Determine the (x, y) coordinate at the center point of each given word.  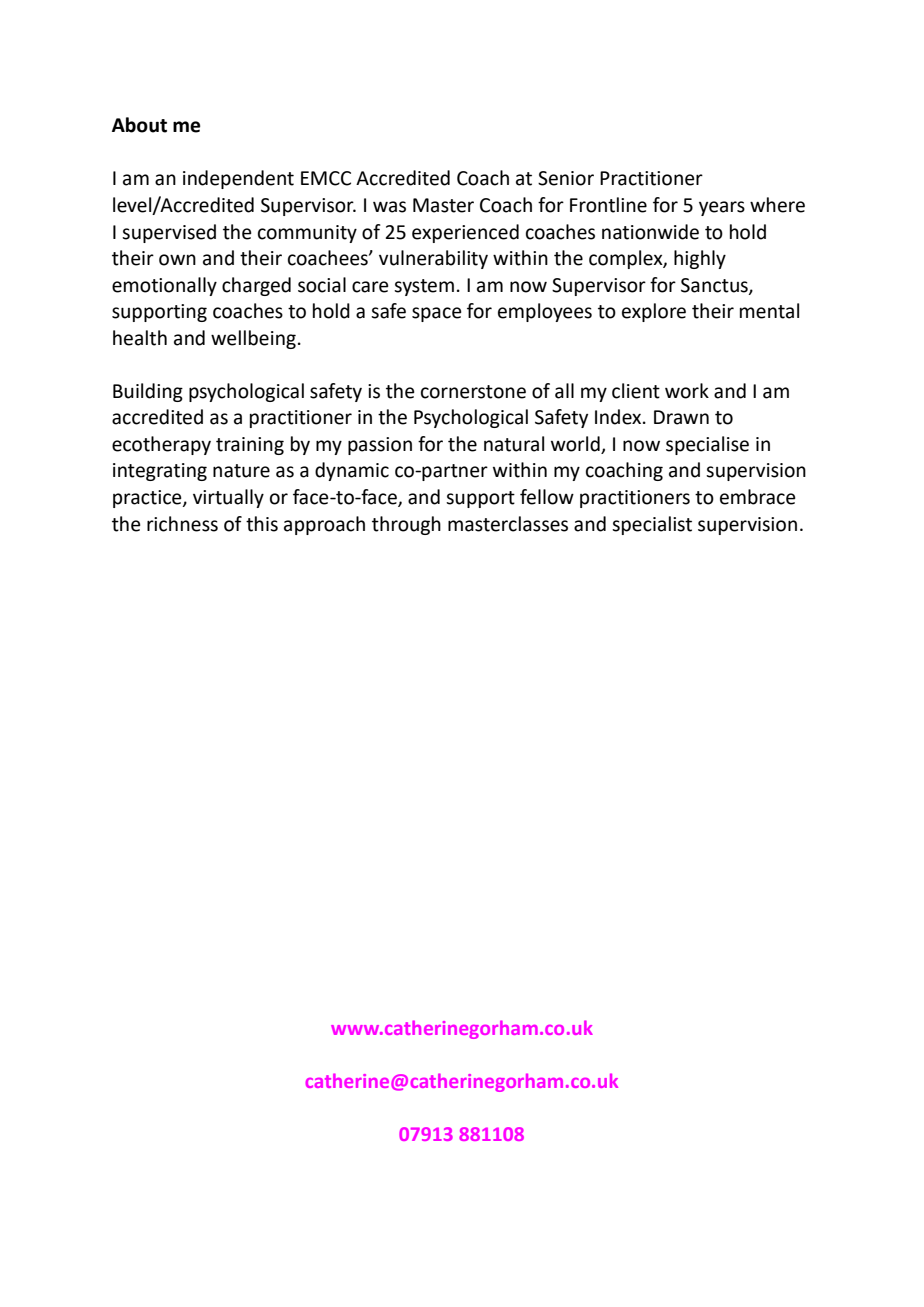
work (687, 391)
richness (182, 524)
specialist (652, 525)
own (177, 260)
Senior (566, 178)
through (406, 525)
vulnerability (433, 259)
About (139, 125)
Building (148, 392)
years (722, 208)
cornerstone (473, 392)
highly (700, 259)
